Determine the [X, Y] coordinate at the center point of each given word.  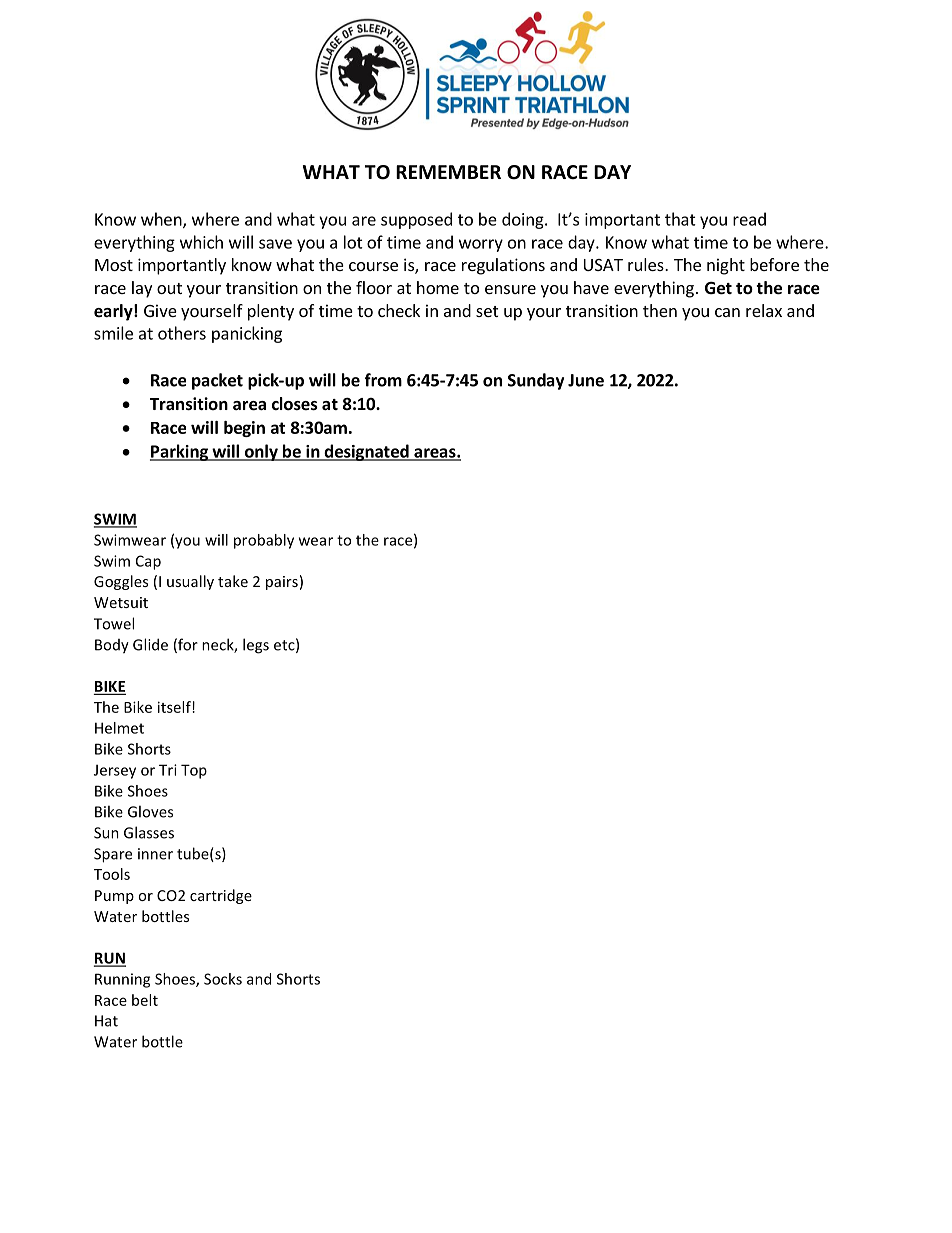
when [162, 220]
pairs [282, 583]
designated [366, 452]
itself [175, 707]
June [586, 380]
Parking [180, 452]
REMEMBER [448, 172]
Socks [223, 979]
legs [256, 646]
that [680, 219]
